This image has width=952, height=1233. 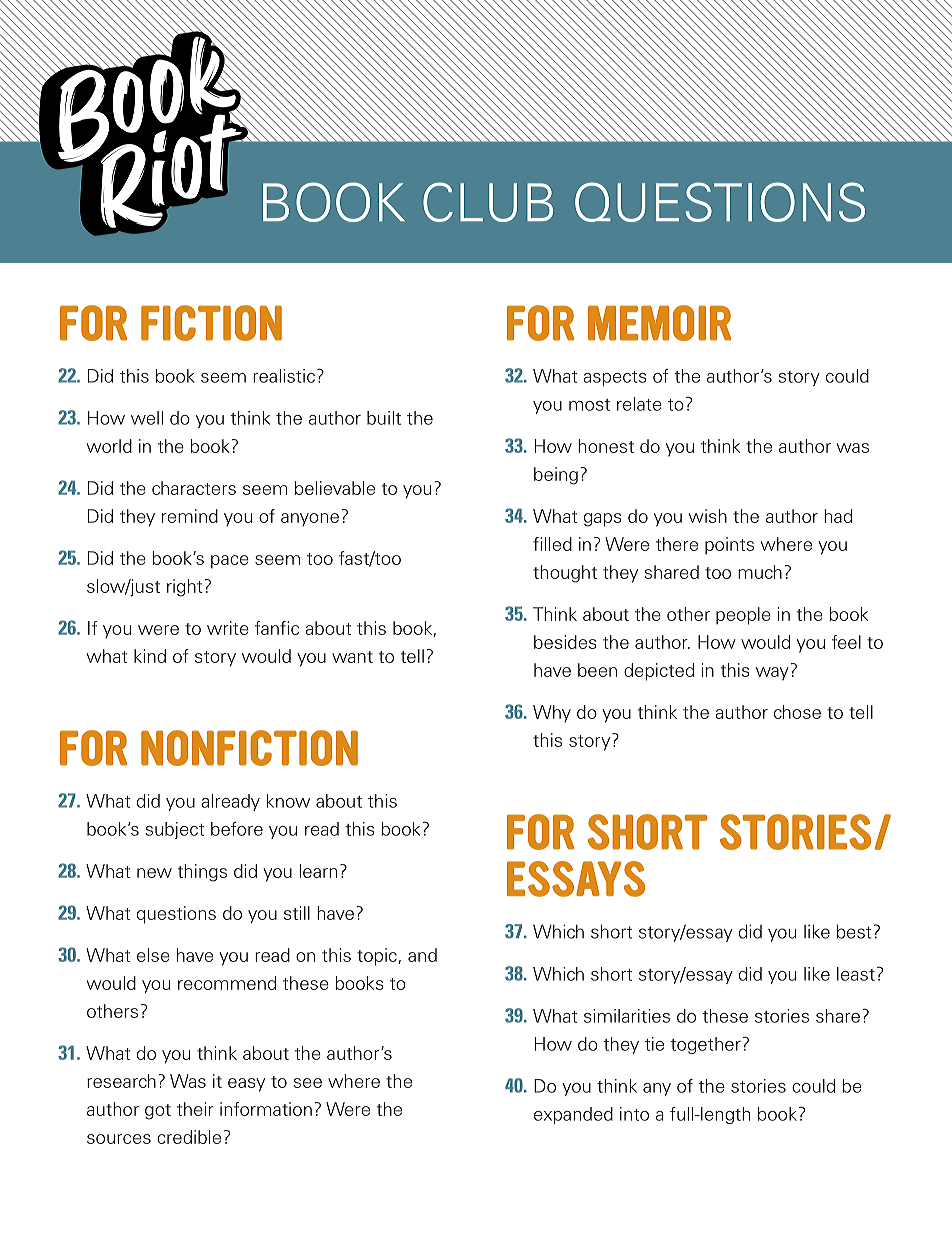 What do you see at coordinates (729, 546) in the image?
I see `points` at bounding box center [729, 546].
